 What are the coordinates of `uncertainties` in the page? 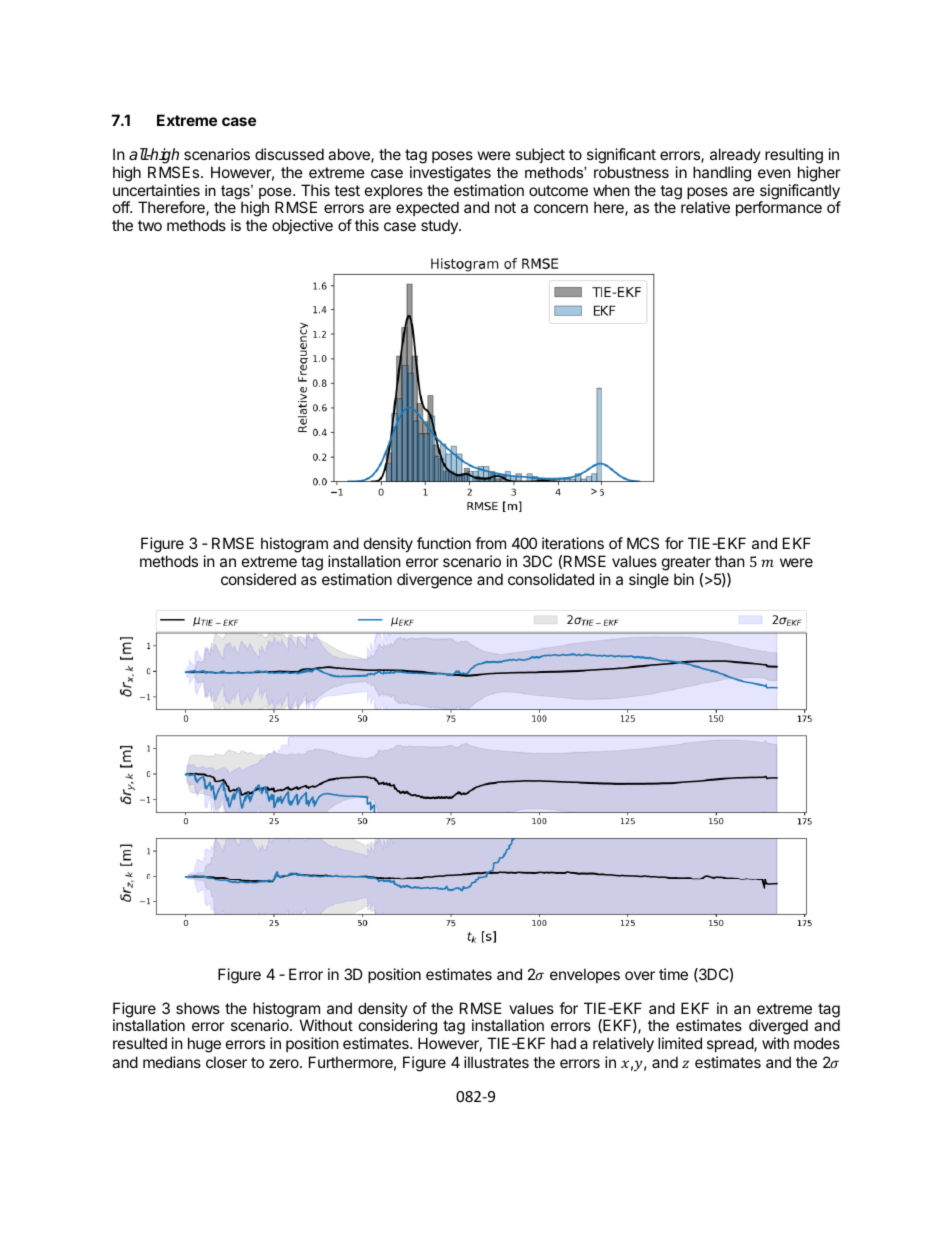 It's located at (156, 190).
